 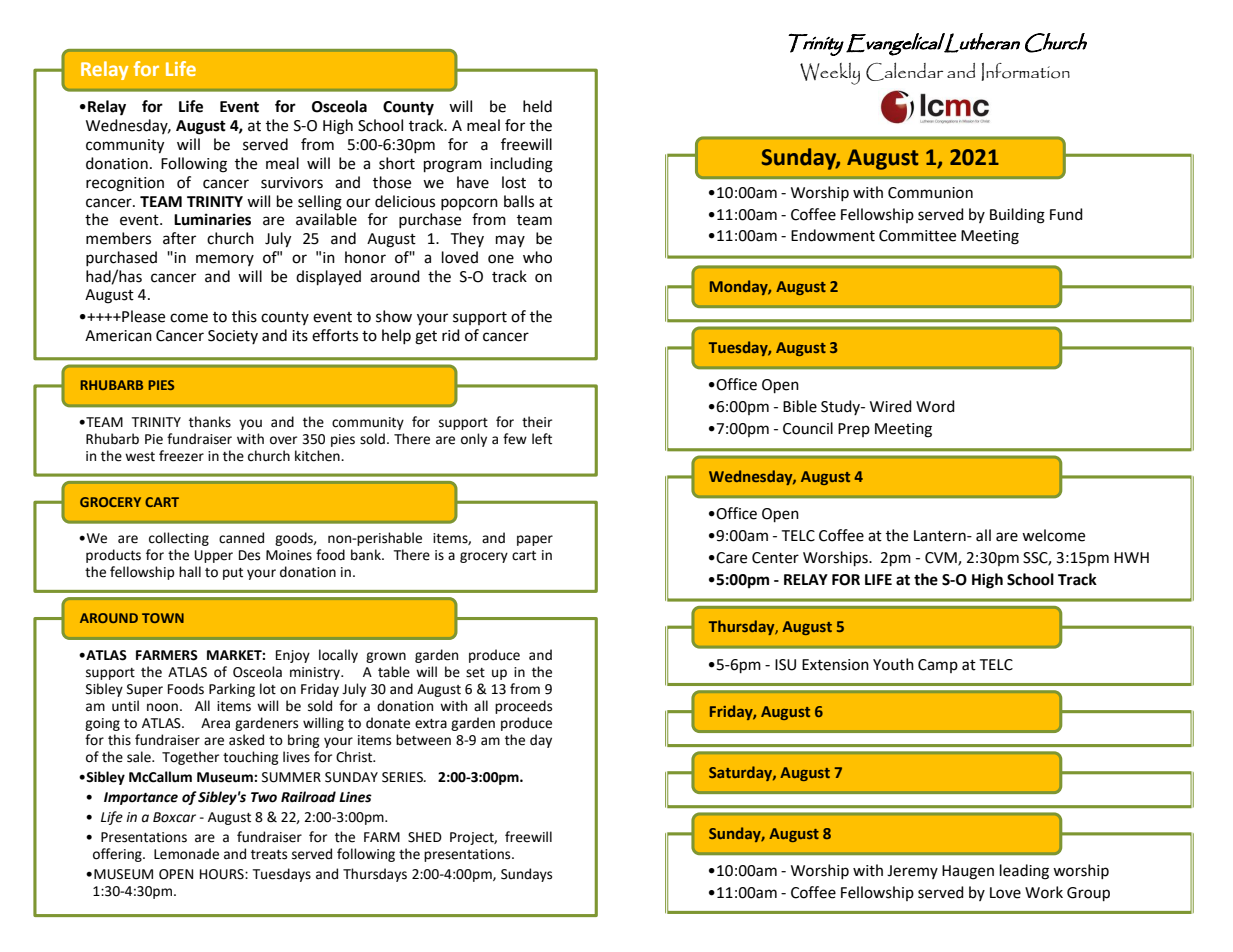 What do you see at coordinates (542, 439) in the page?
I see `left` at bounding box center [542, 439].
